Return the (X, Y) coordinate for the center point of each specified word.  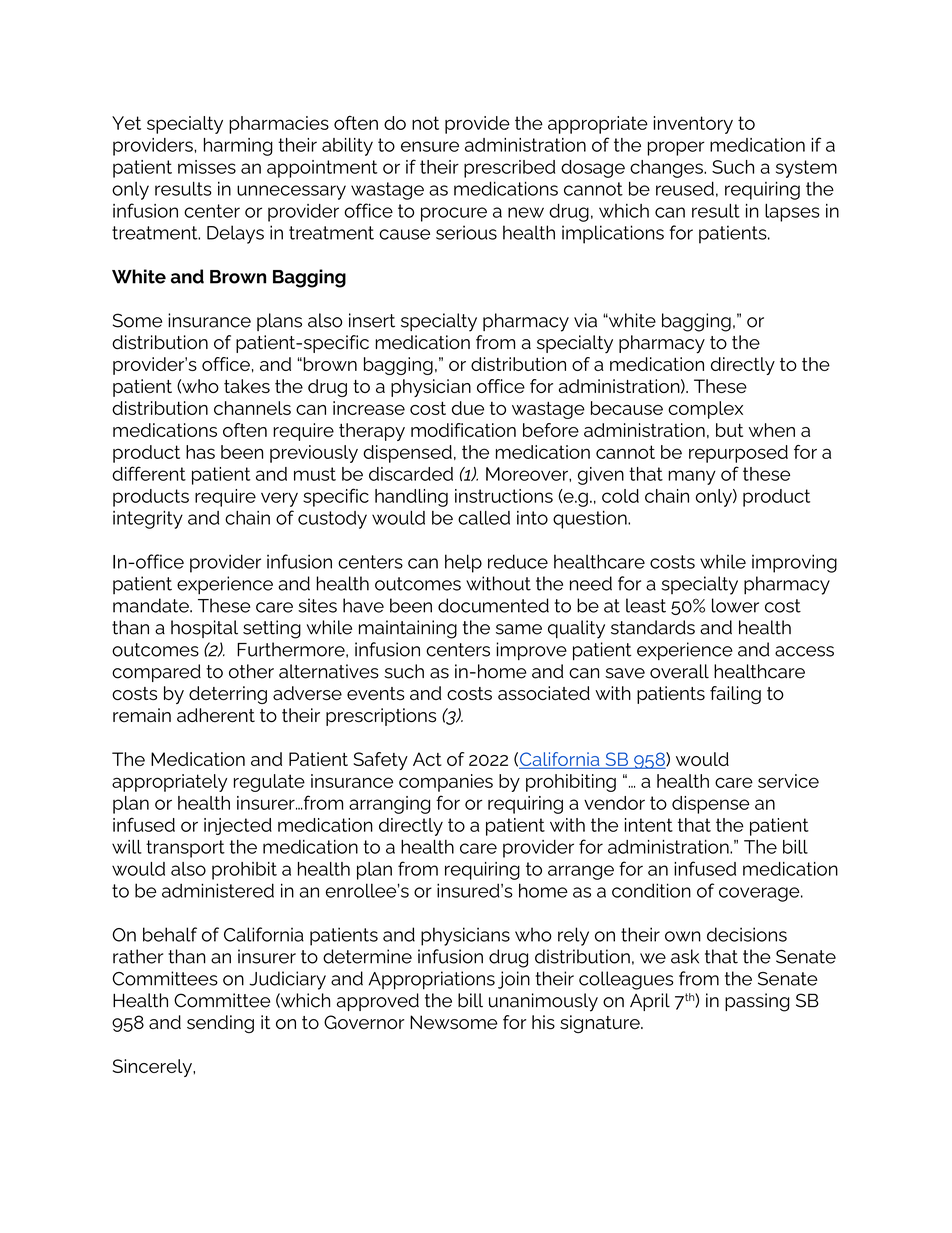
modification (463, 430)
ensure (430, 146)
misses (207, 167)
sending (220, 1024)
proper (676, 148)
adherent (216, 715)
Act (427, 759)
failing (735, 695)
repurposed (738, 454)
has (200, 452)
